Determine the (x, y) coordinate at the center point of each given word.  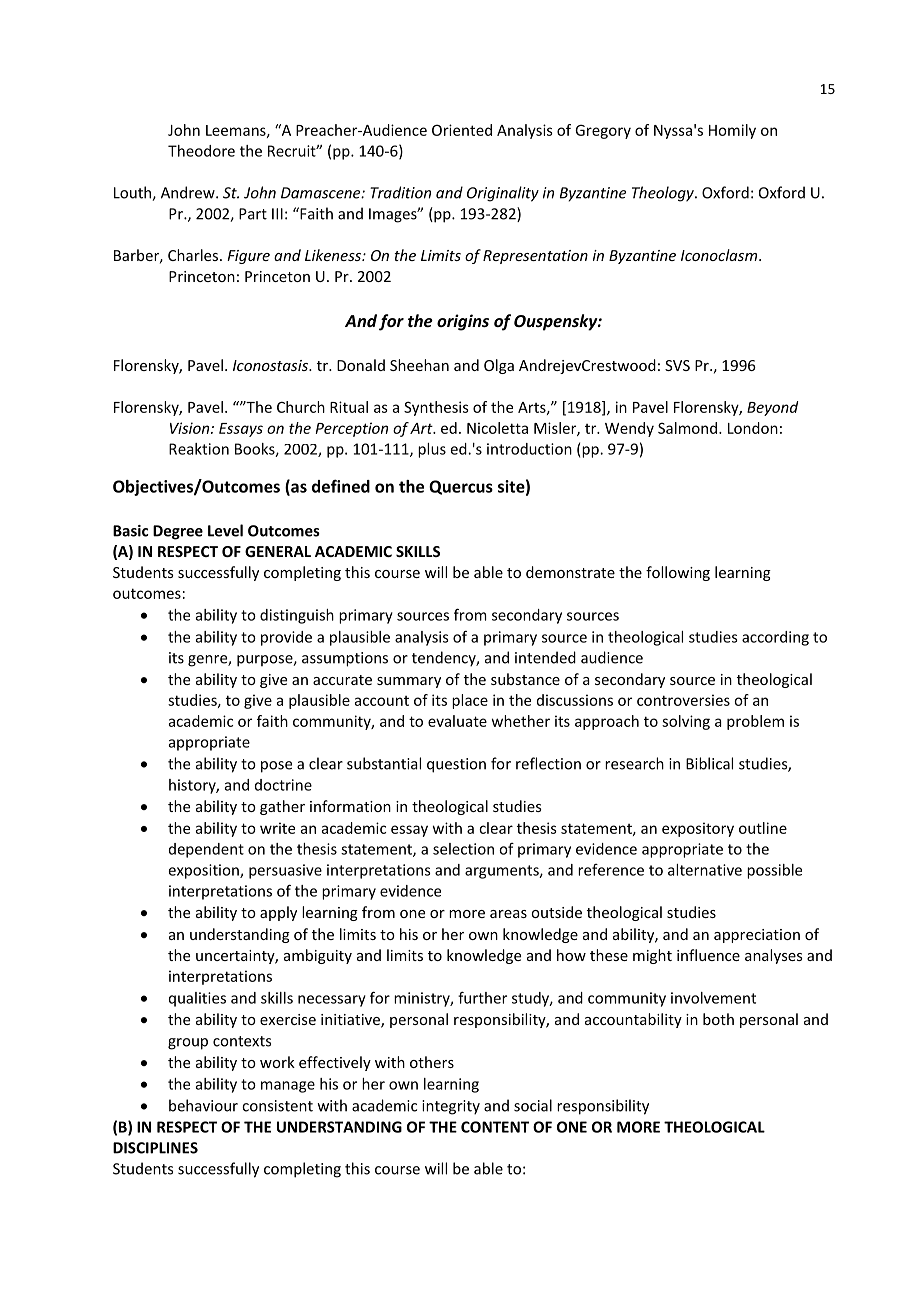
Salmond (687, 428)
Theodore (201, 151)
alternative (705, 870)
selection (463, 849)
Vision (191, 428)
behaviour (203, 1105)
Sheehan (419, 365)
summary (409, 682)
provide (286, 638)
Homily (732, 131)
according (775, 638)
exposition (205, 871)
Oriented (462, 130)
